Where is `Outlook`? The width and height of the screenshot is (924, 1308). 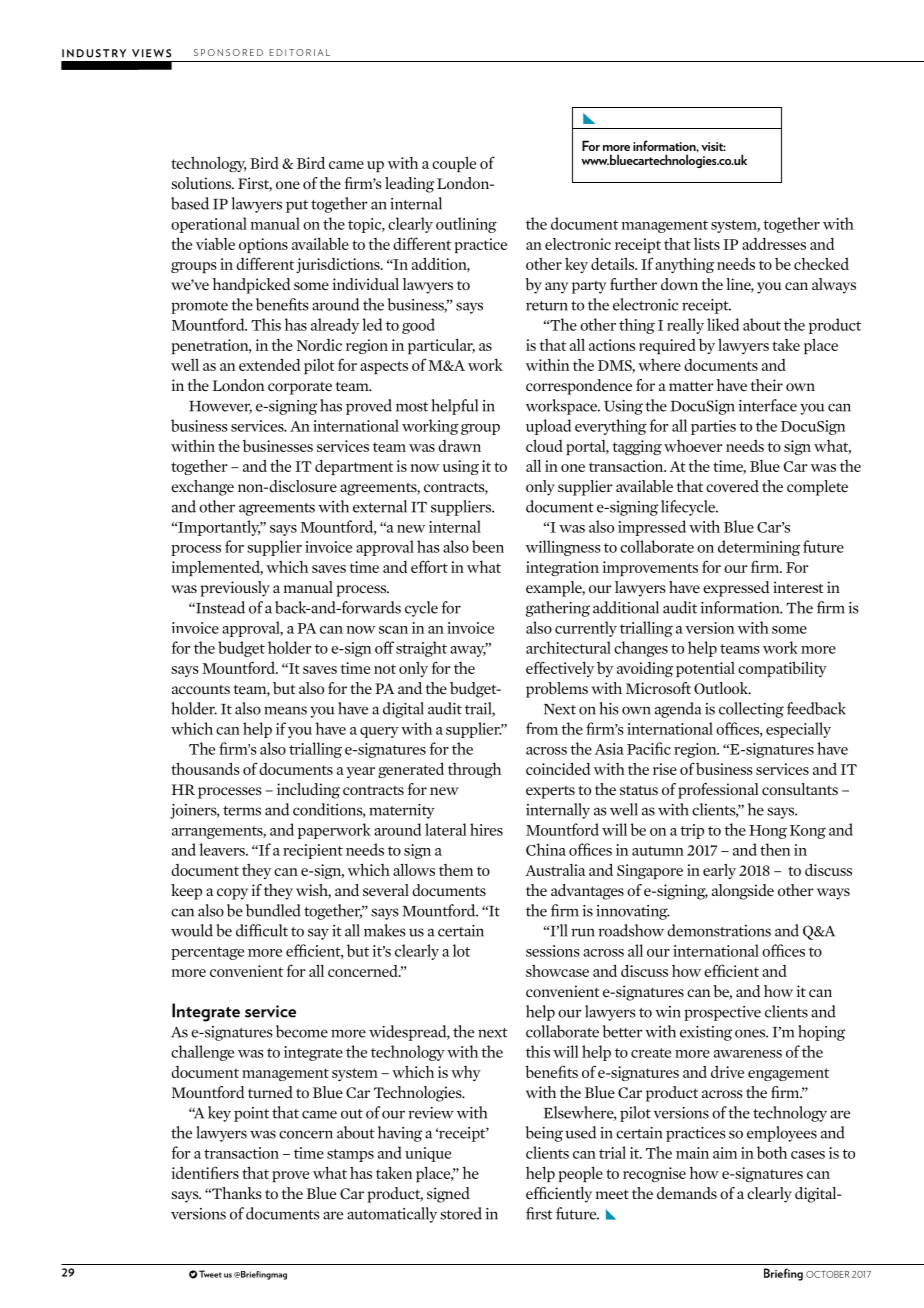 Outlook is located at coordinates (722, 688).
